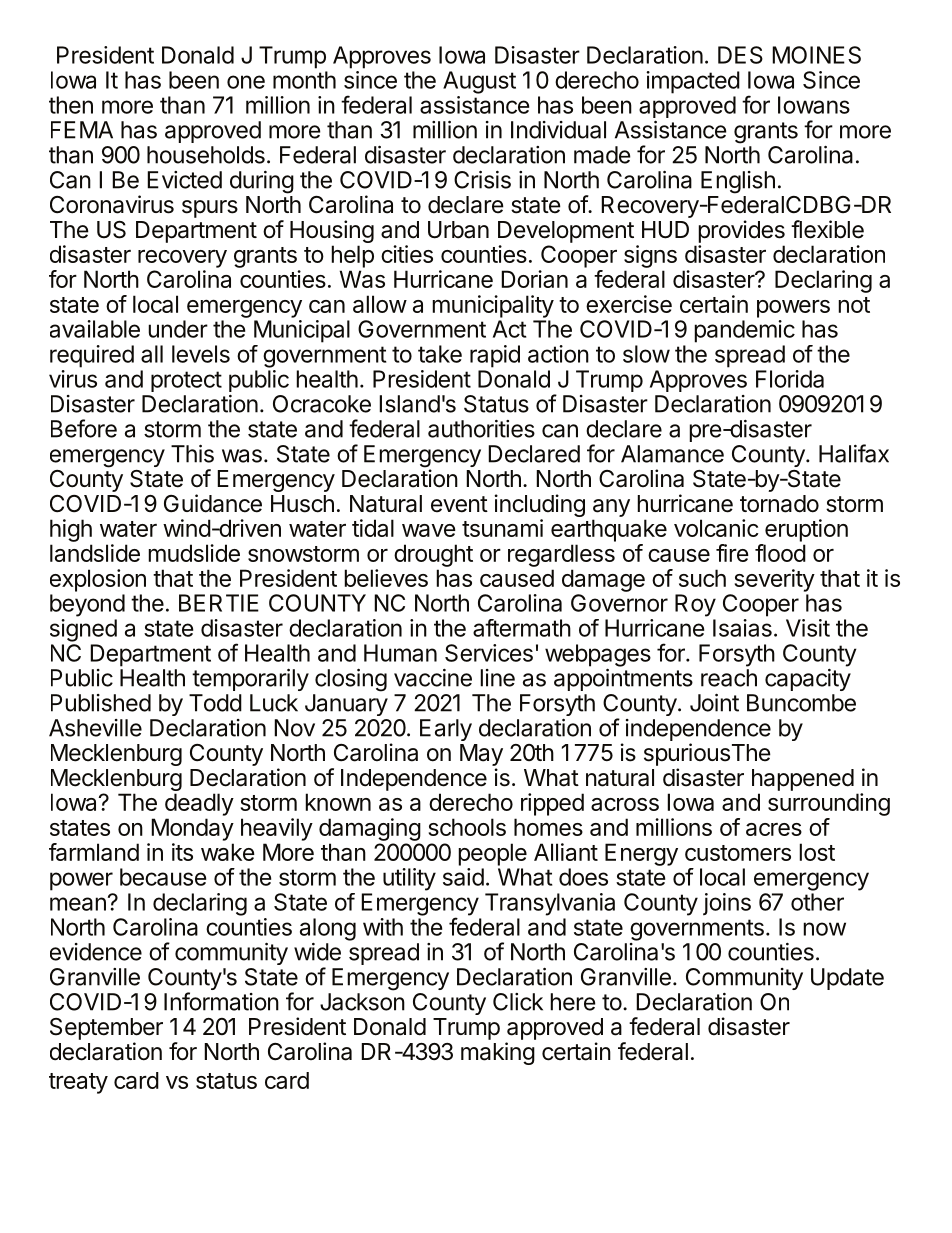 Image resolution: width=952 pixels, height=1233 pixels. Describe the element at coordinates (215, 703) in the image. I see `Todd` at that location.
